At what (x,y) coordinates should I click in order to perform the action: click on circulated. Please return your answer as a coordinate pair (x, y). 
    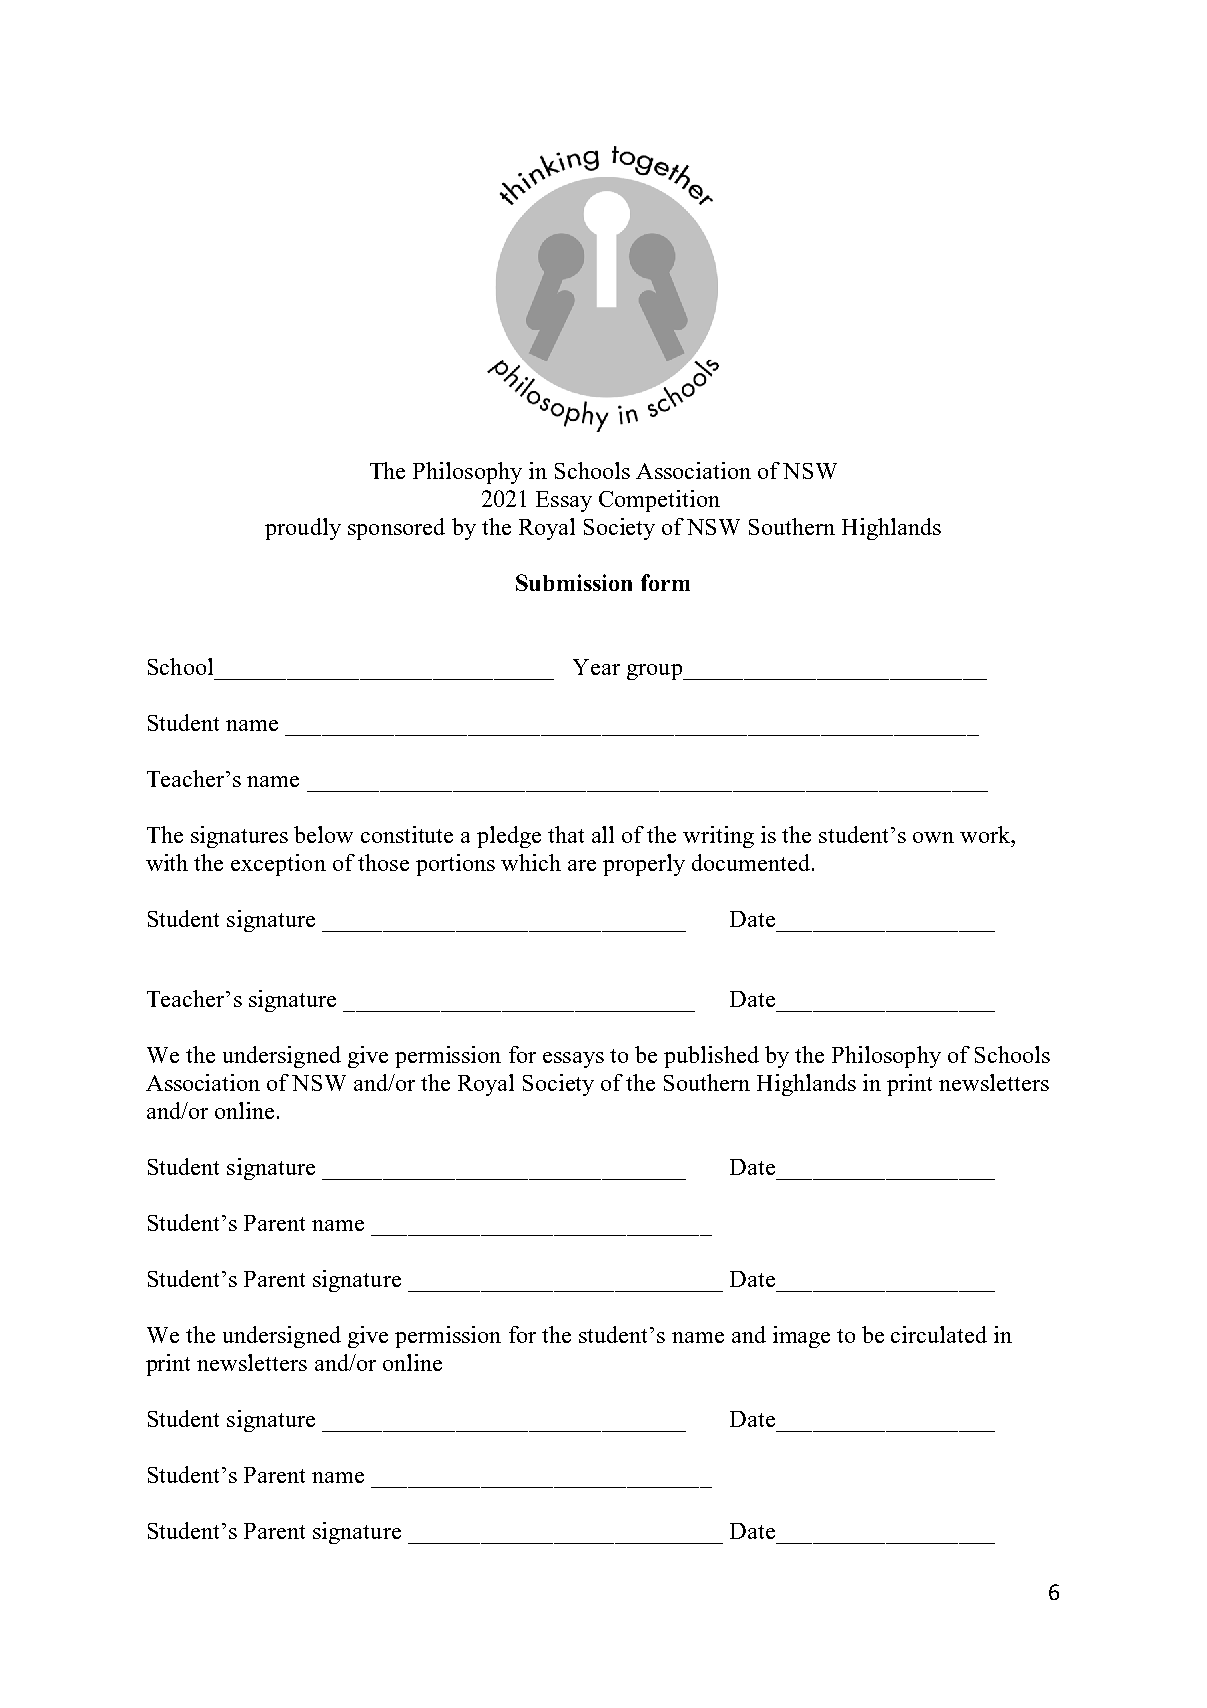
    Looking at the image, I should click on (939, 1334).
